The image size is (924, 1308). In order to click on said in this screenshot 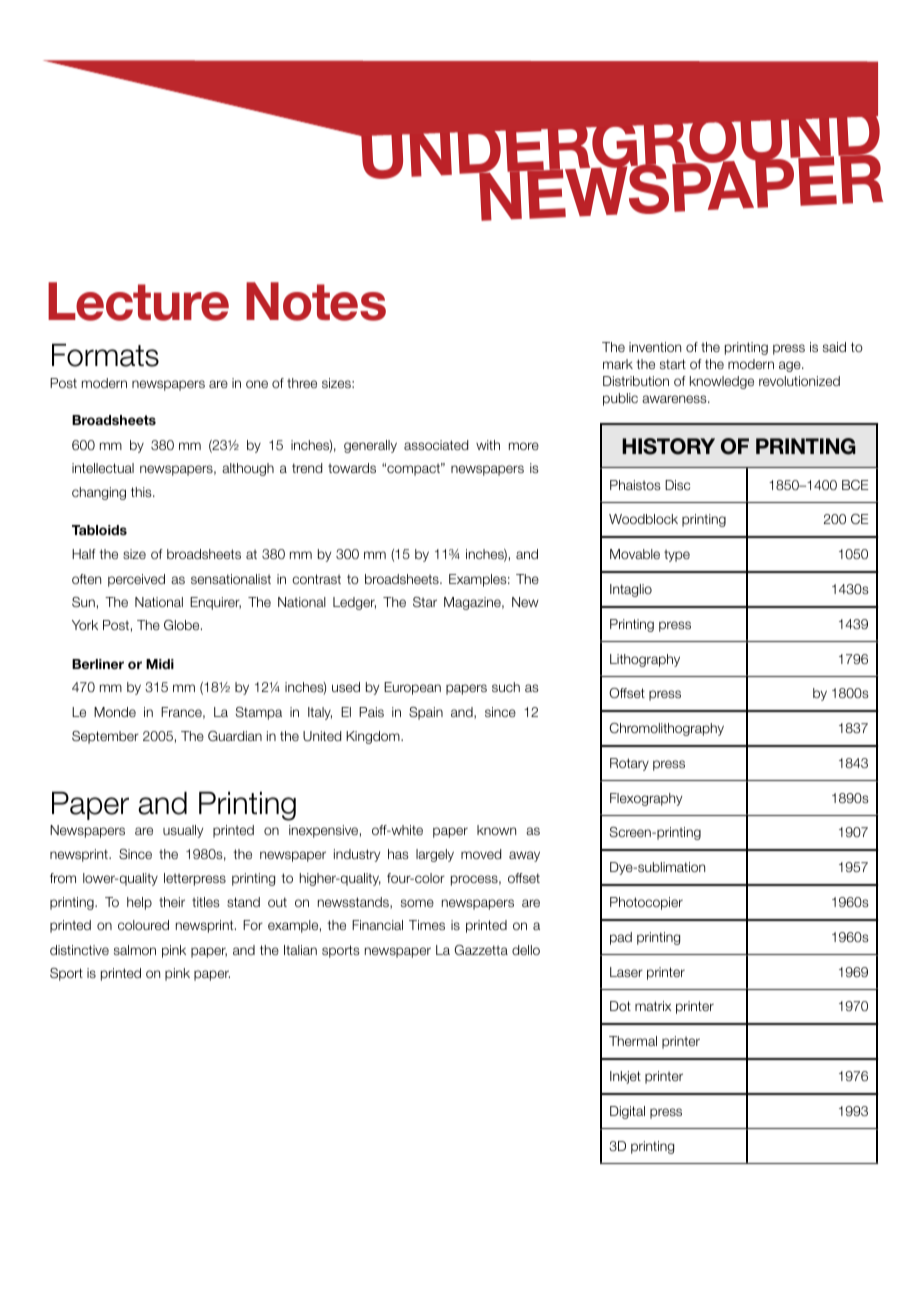, I will do `click(834, 347)`.
